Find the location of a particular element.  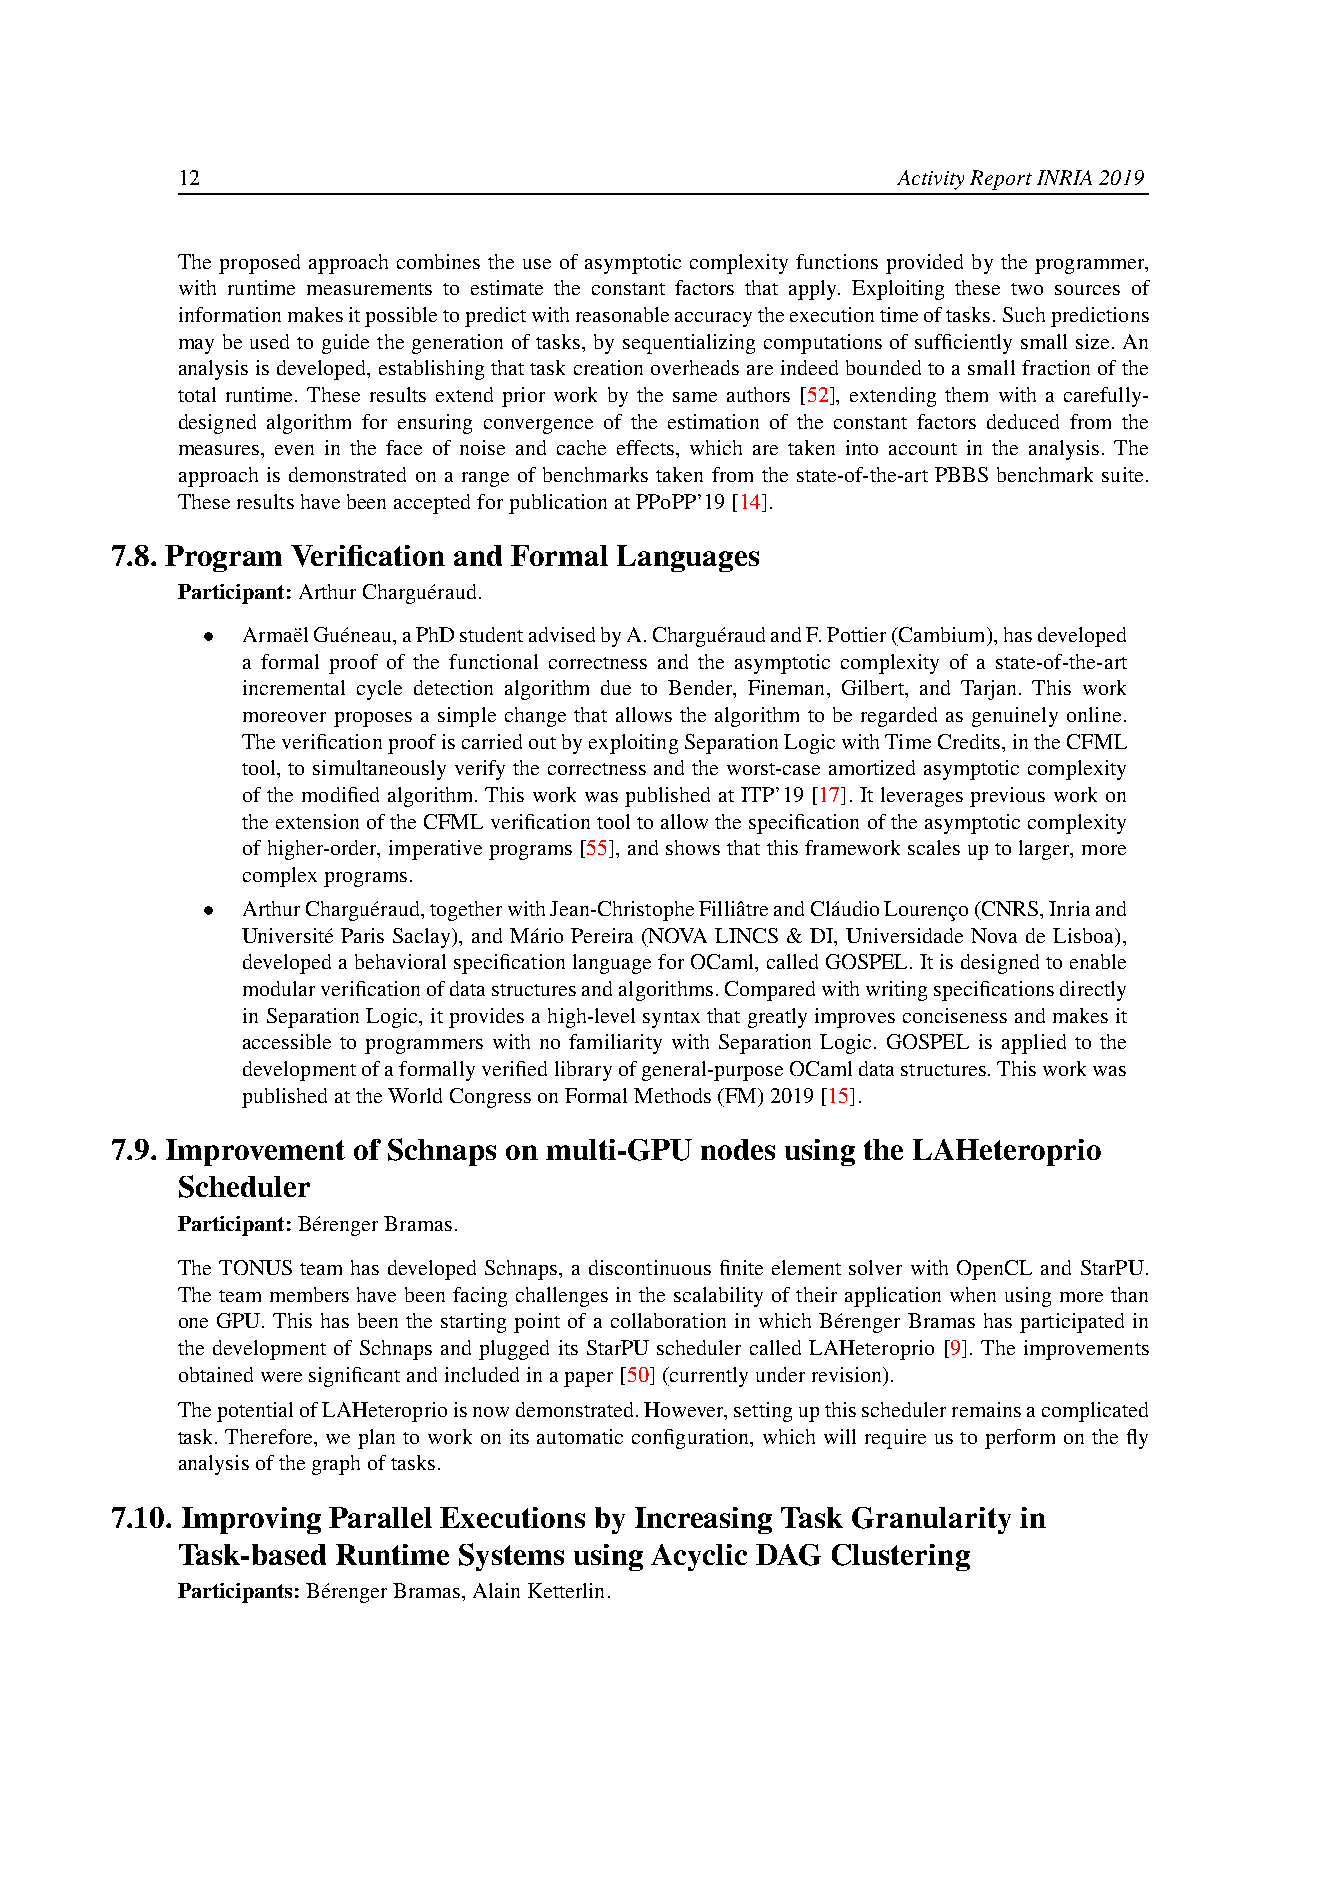

Improving is located at coordinates (251, 1520).
